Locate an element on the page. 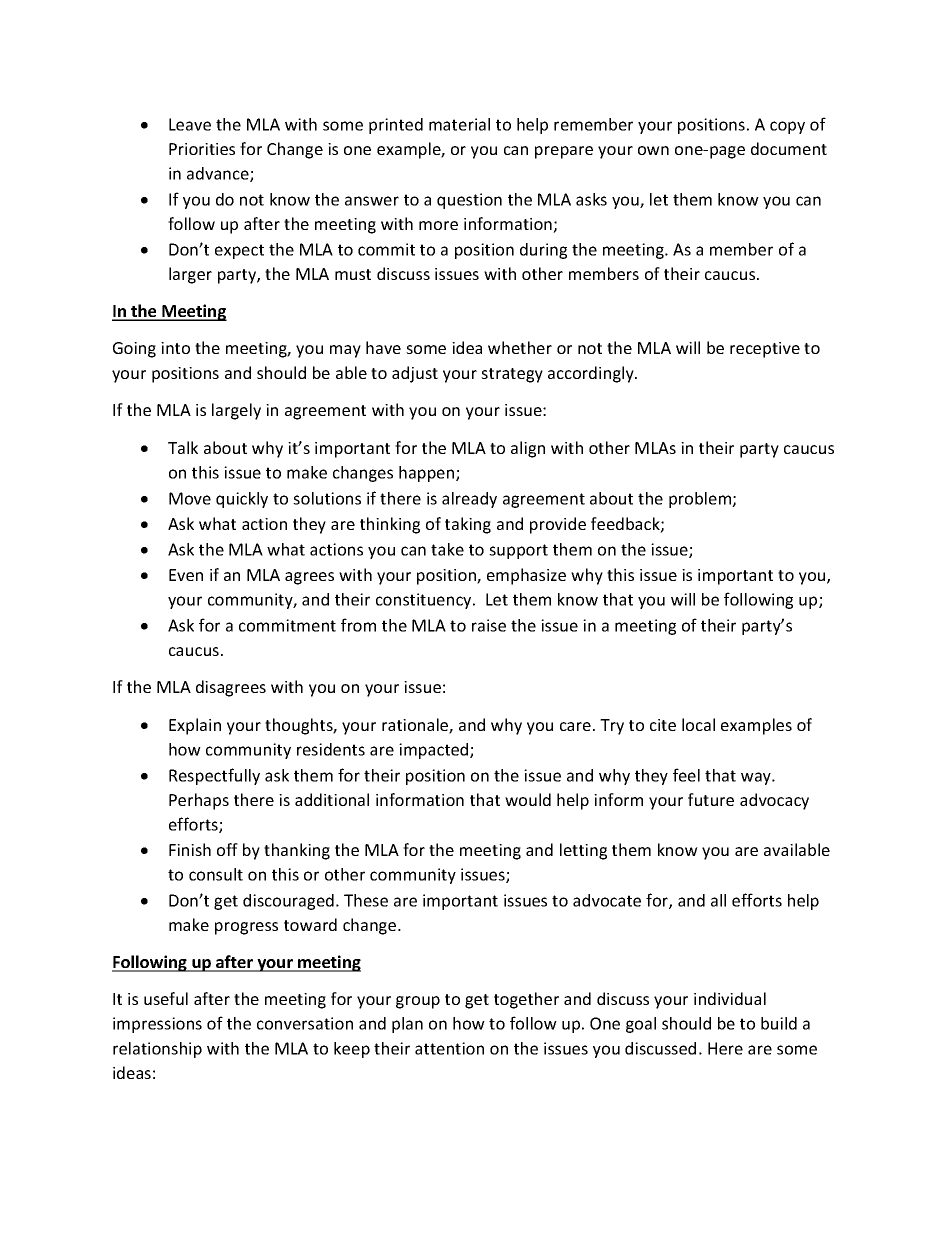 The image size is (952, 1233). future is located at coordinates (711, 799).
